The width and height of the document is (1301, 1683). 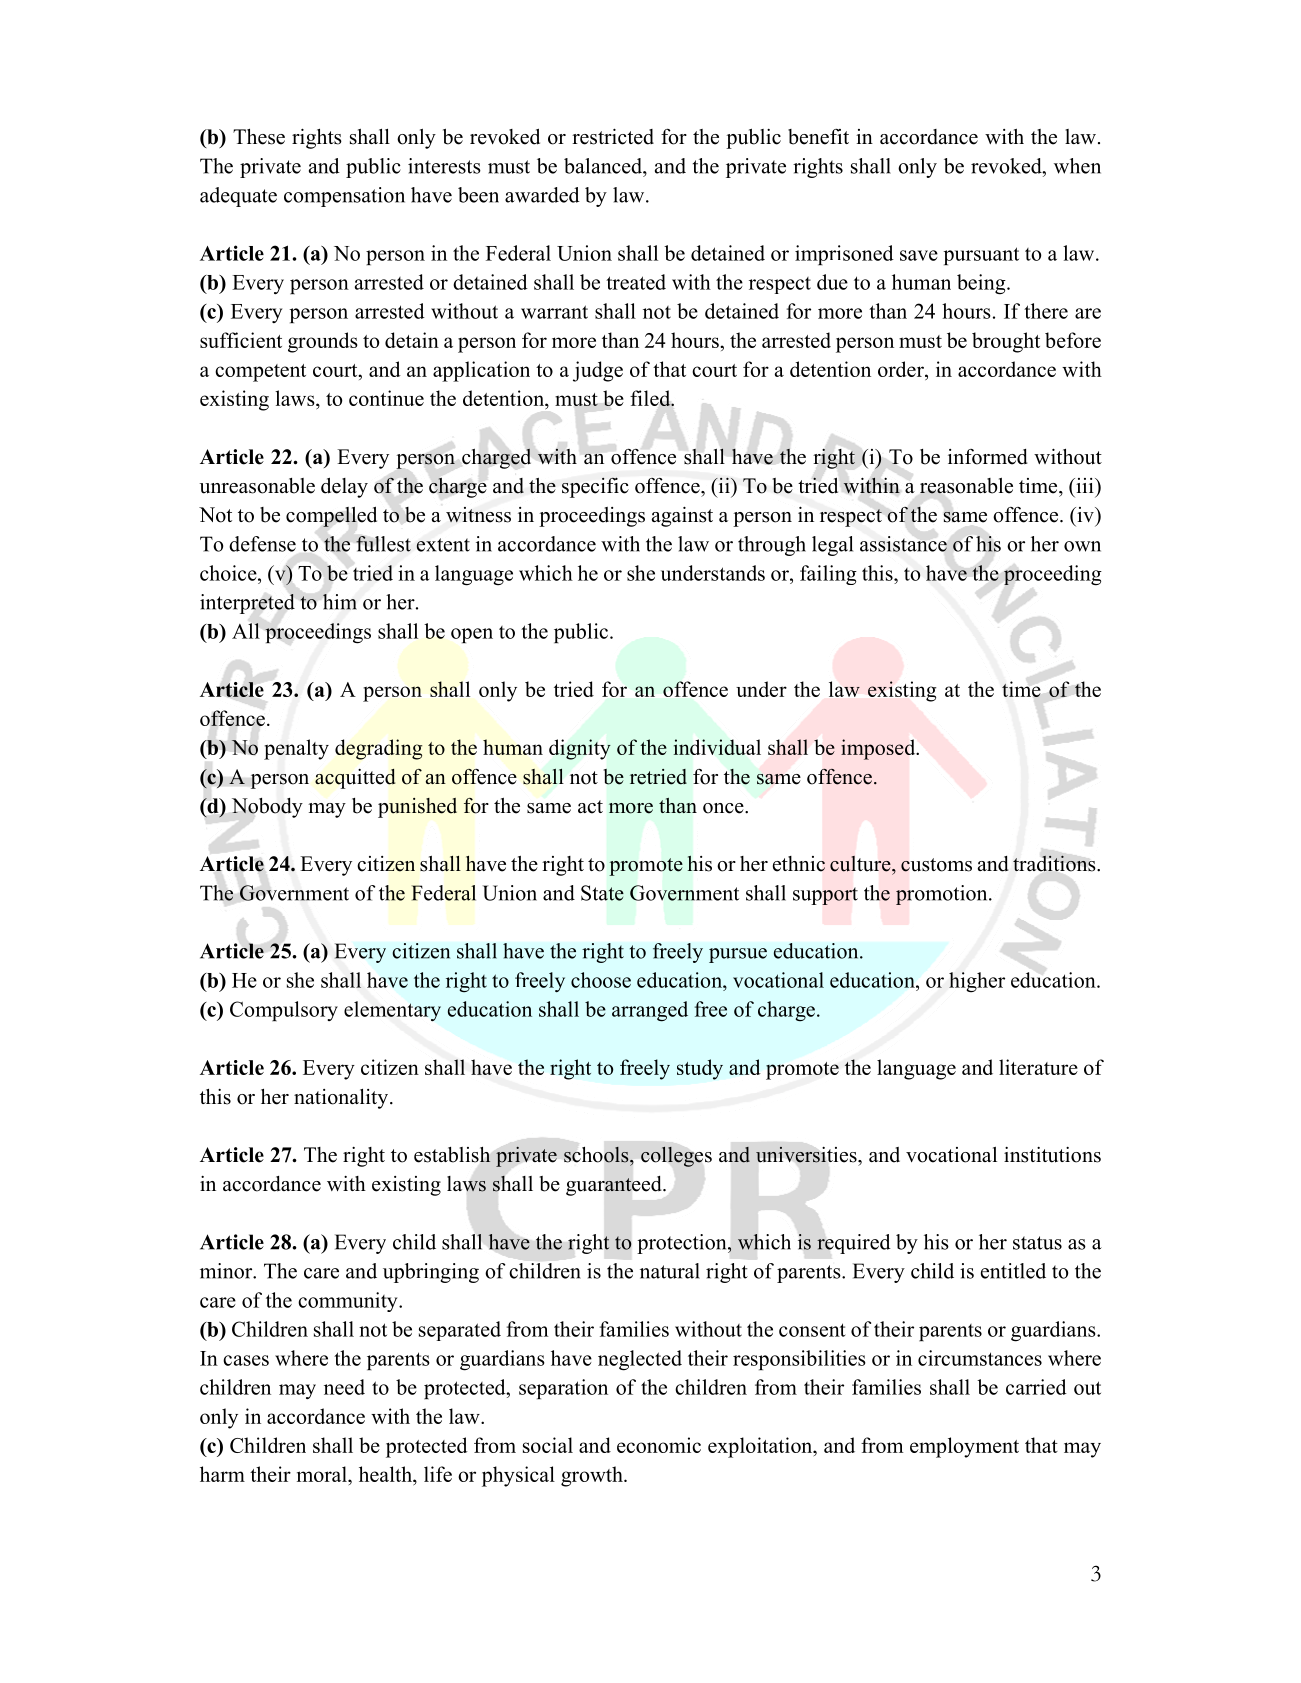 What do you see at coordinates (988, 457) in the document?
I see `informed` at bounding box center [988, 457].
